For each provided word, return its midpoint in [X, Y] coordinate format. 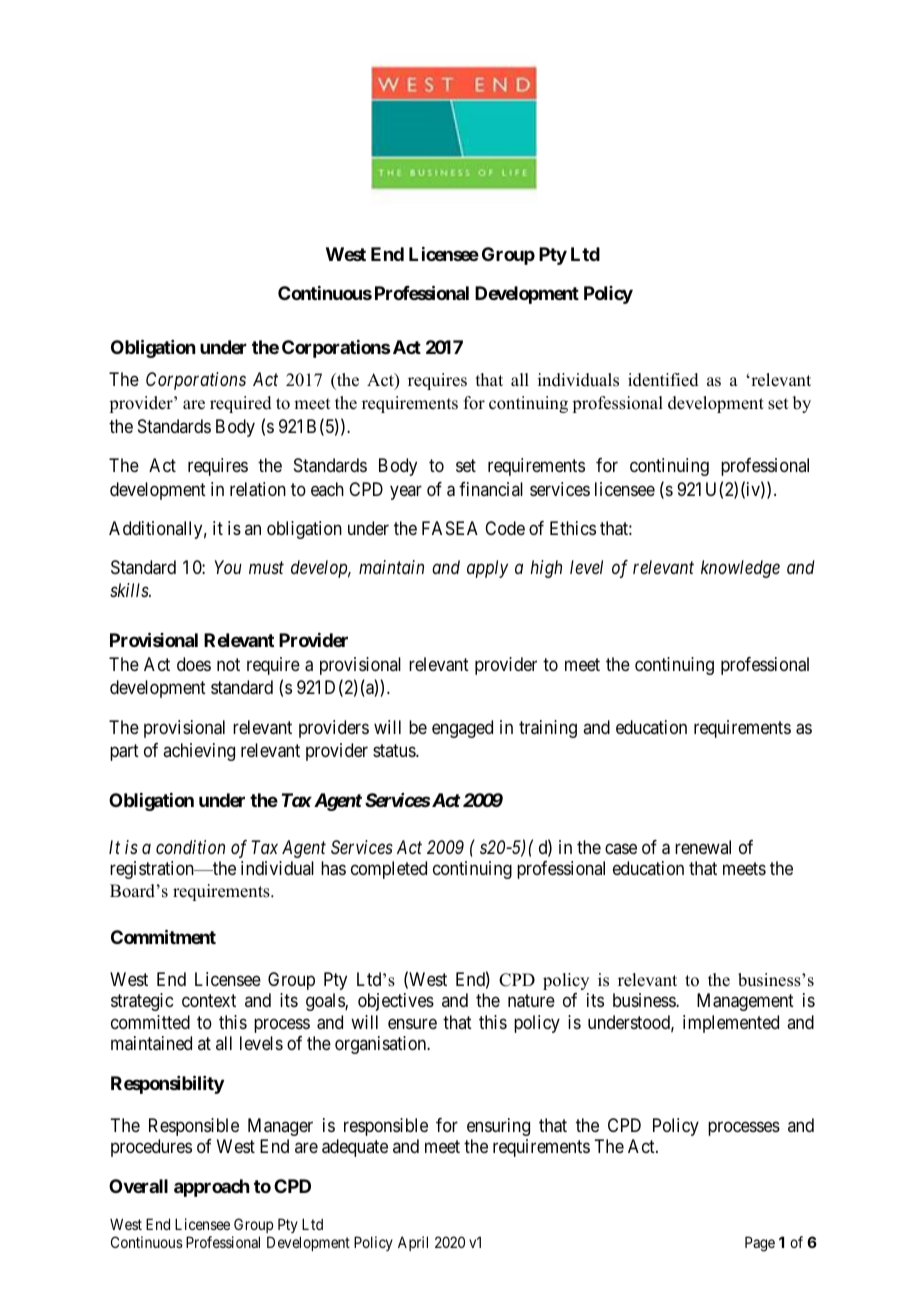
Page [760, 1244]
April [413, 1243]
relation [258, 489]
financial [491, 489]
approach [212, 1188]
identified [663, 380]
